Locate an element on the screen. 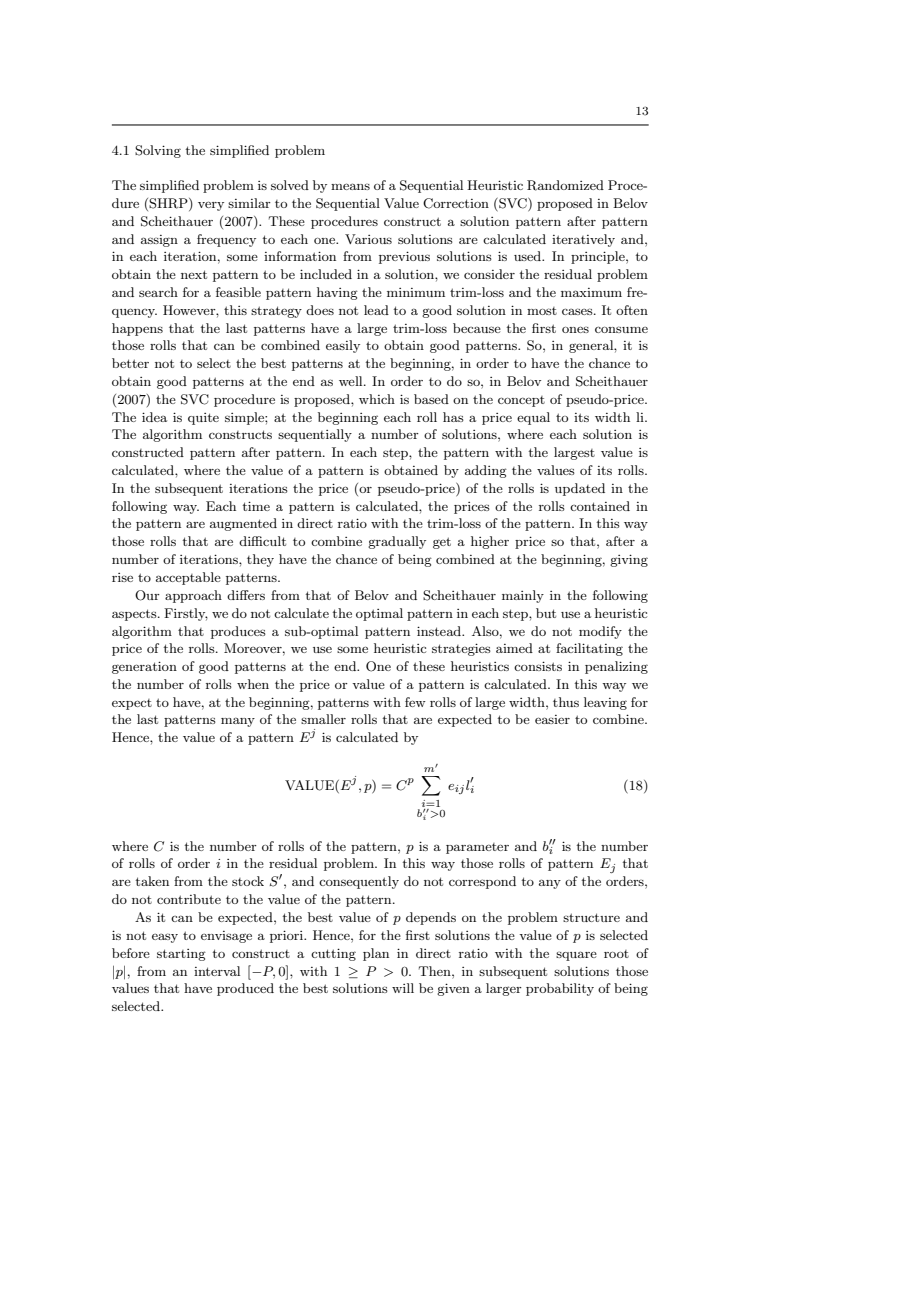 This screenshot has width=924, height=1308. means is located at coordinates (350, 186).
